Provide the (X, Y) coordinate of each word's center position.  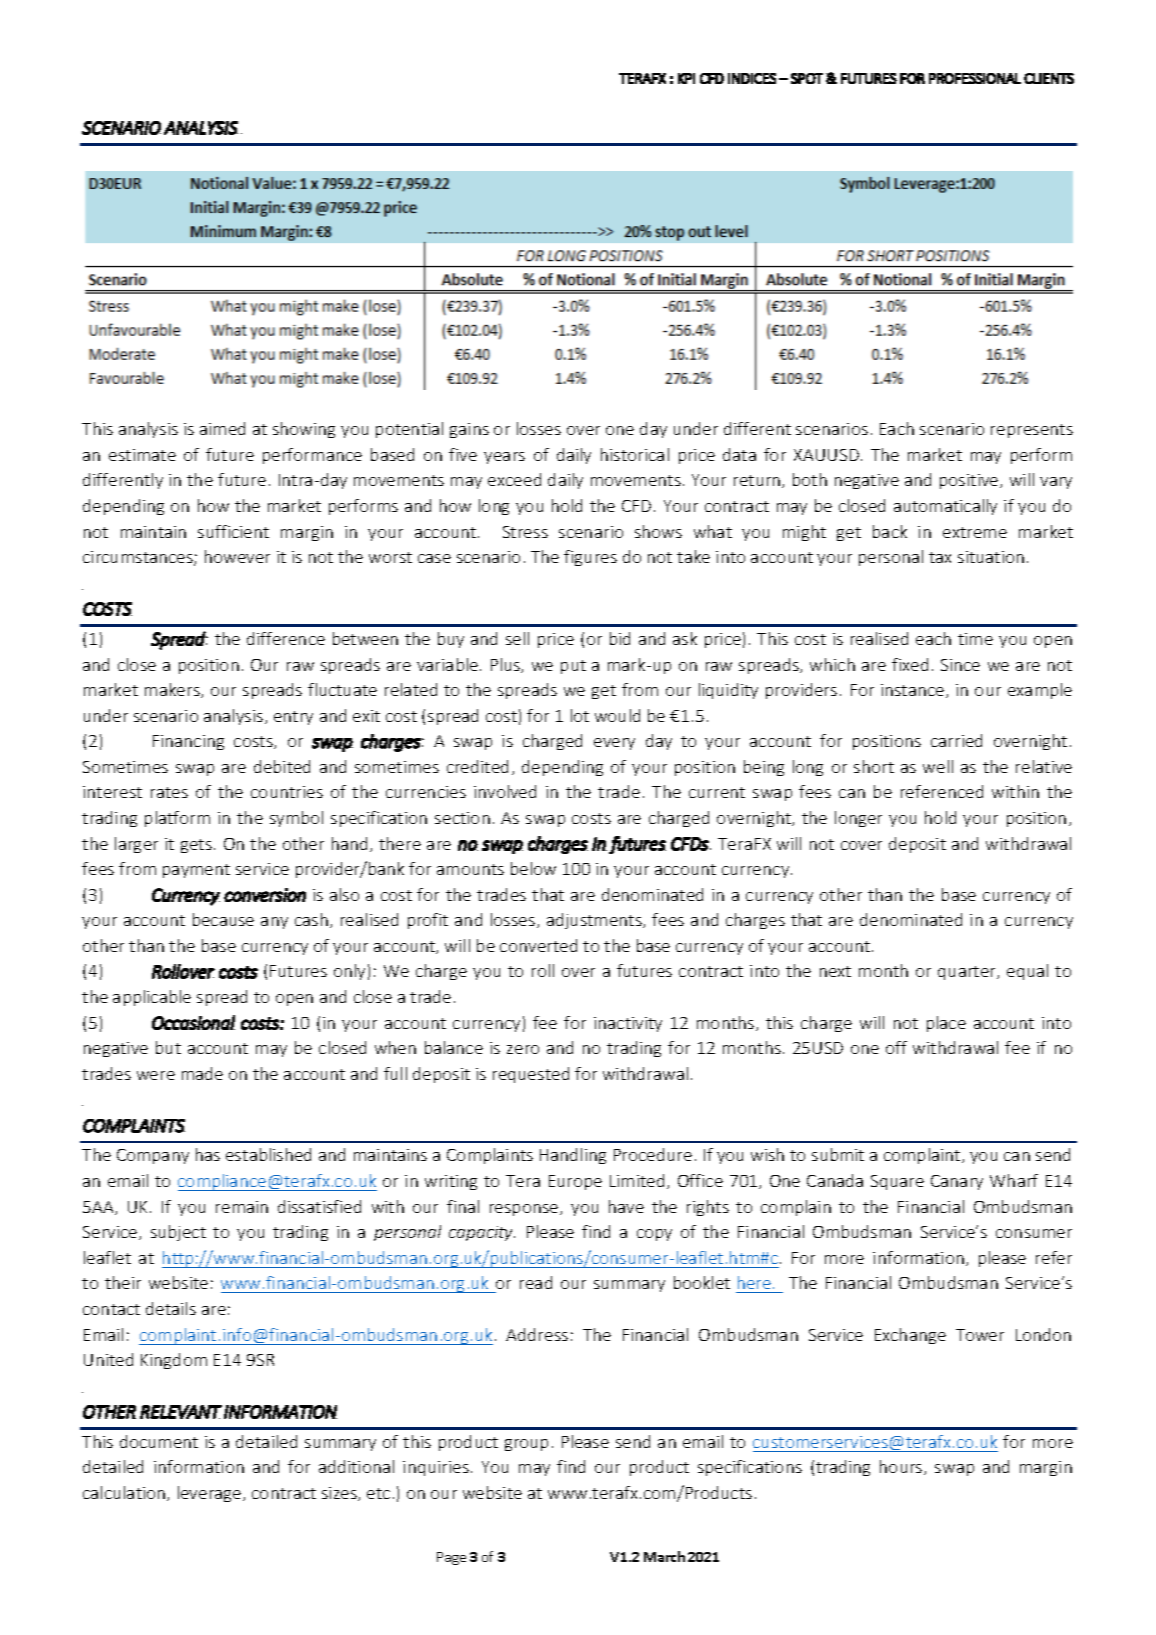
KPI (686, 78)
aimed (222, 428)
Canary (957, 1182)
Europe (575, 1182)
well (938, 766)
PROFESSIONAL (975, 78)
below (533, 868)
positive (970, 481)
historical (635, 454)
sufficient (233, 531)
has (208, 1154)
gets (196, 846)
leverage (211, 1494)
